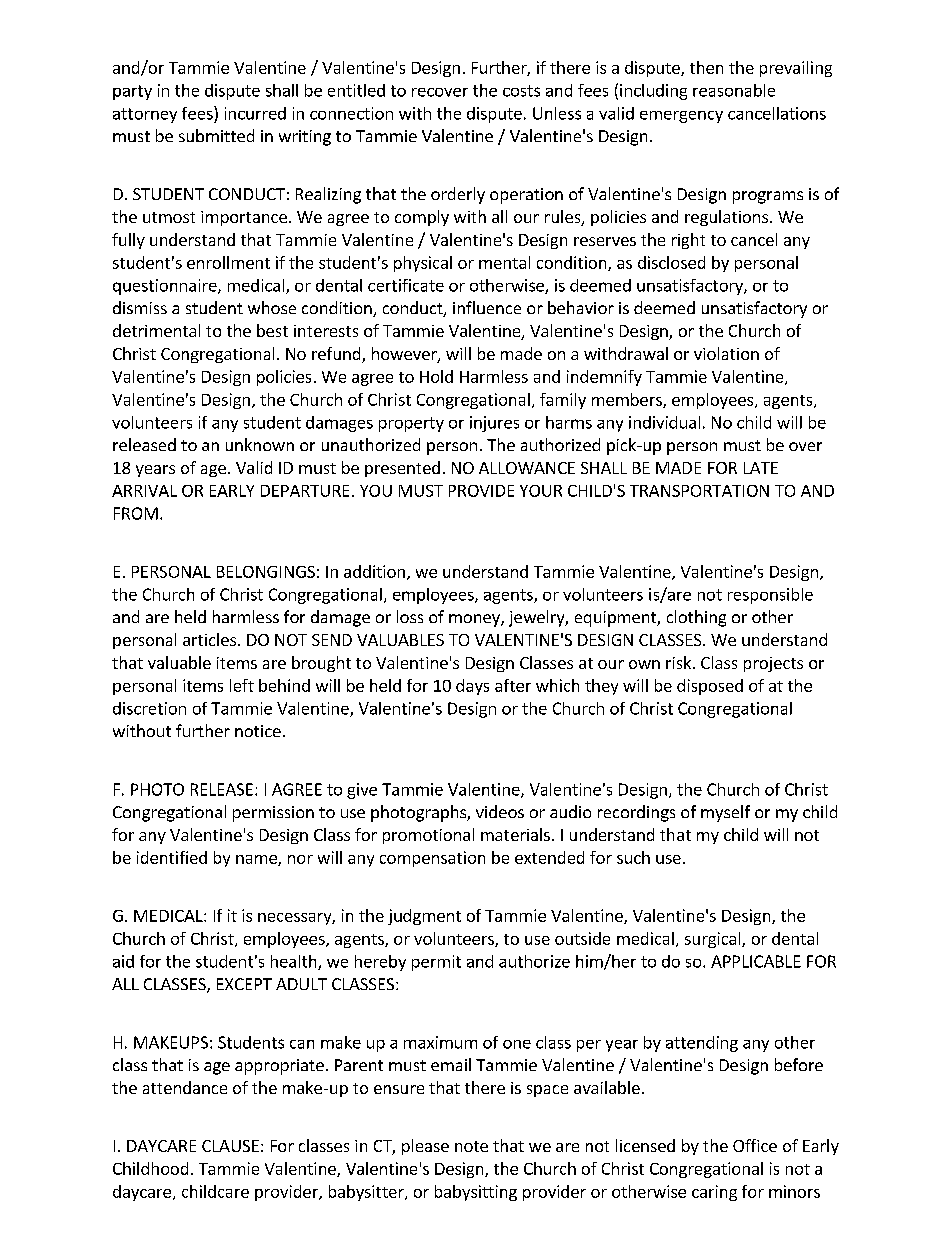 Image resolution: width=952 pixels, height=1233 pixels. What do you see at coordinates (471, 1146) in the image?
I see `note` at bounding box center [471, 1146].
